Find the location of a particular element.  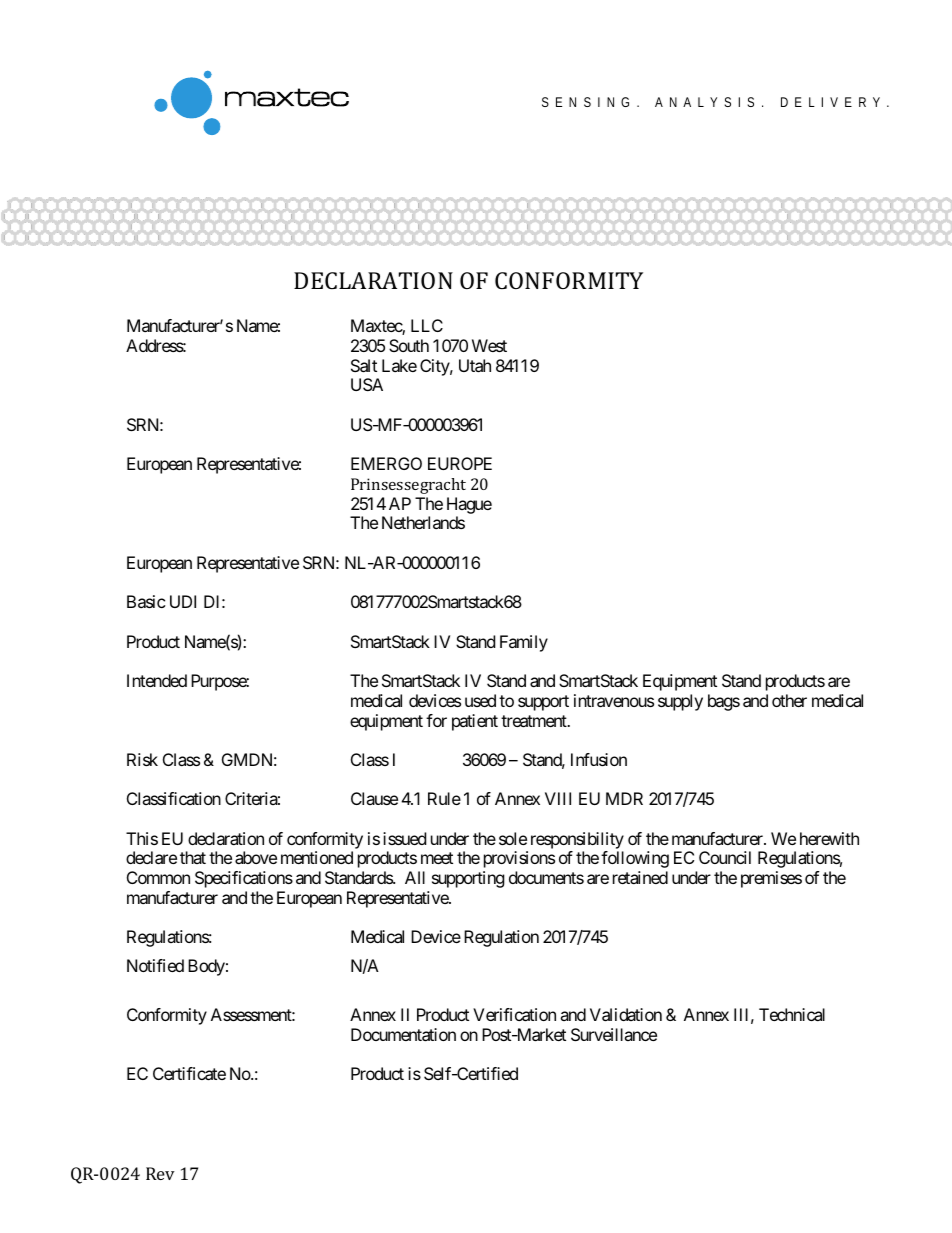

Utah is located at coordinates (475, 365).
